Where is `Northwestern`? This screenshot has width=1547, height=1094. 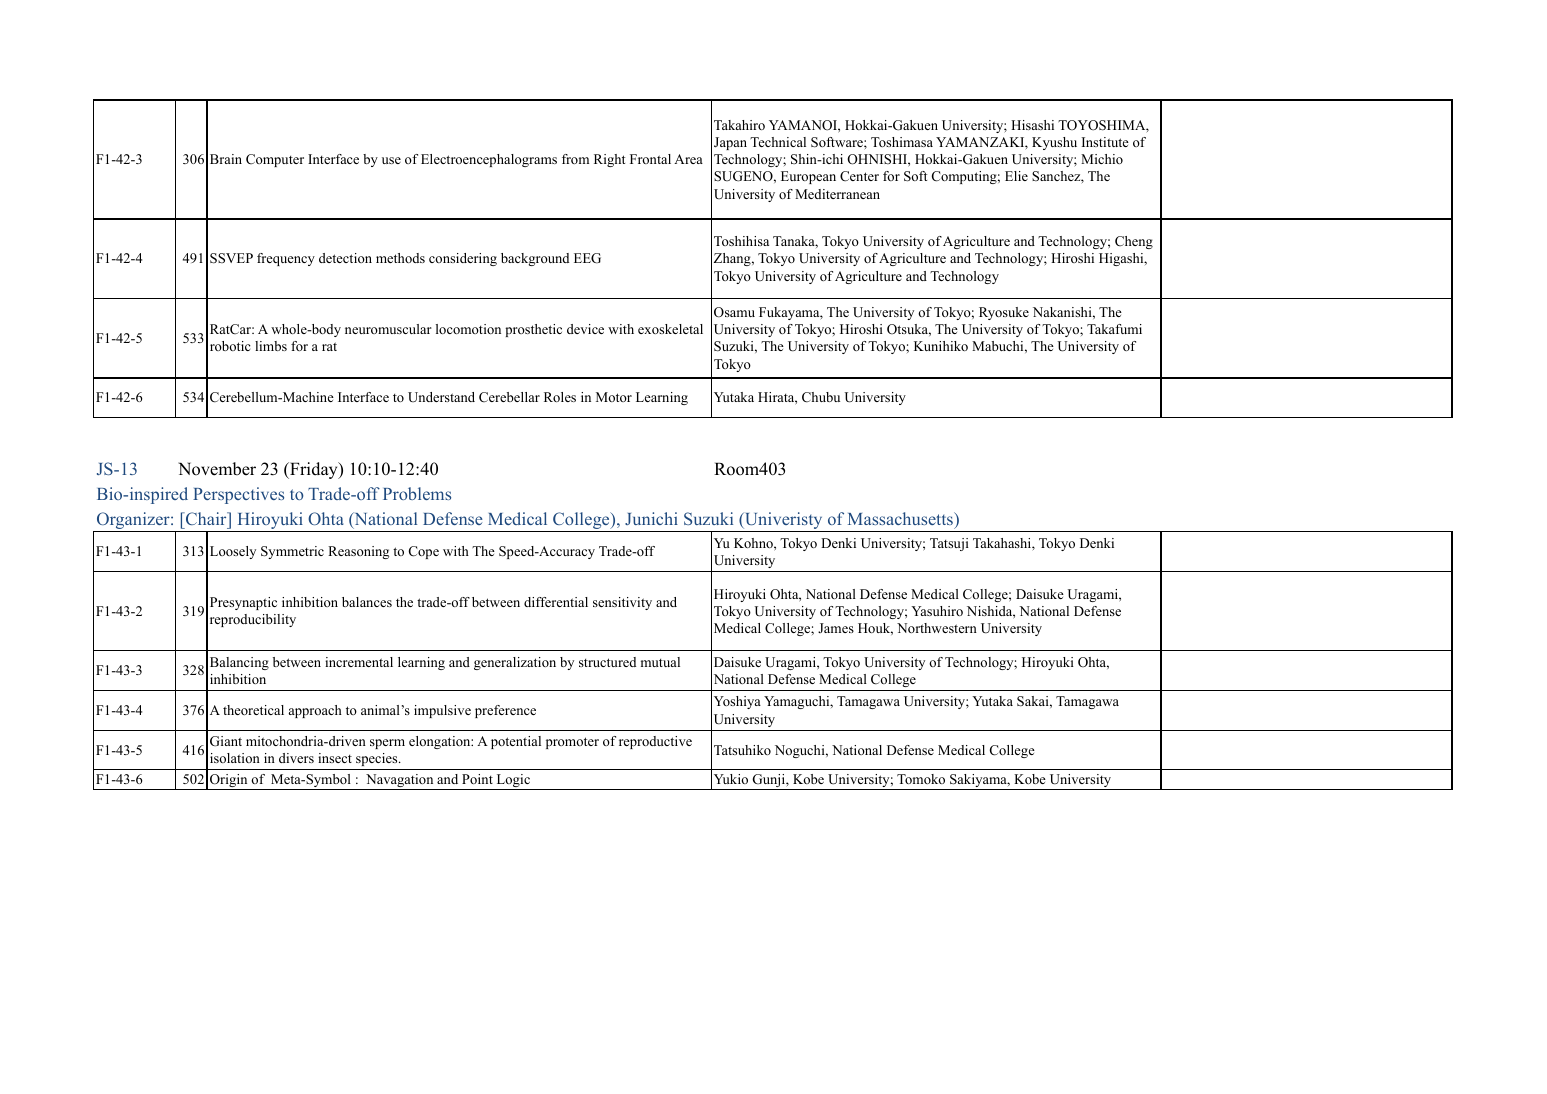 Northwestern is located at coordinates (937, 628).
